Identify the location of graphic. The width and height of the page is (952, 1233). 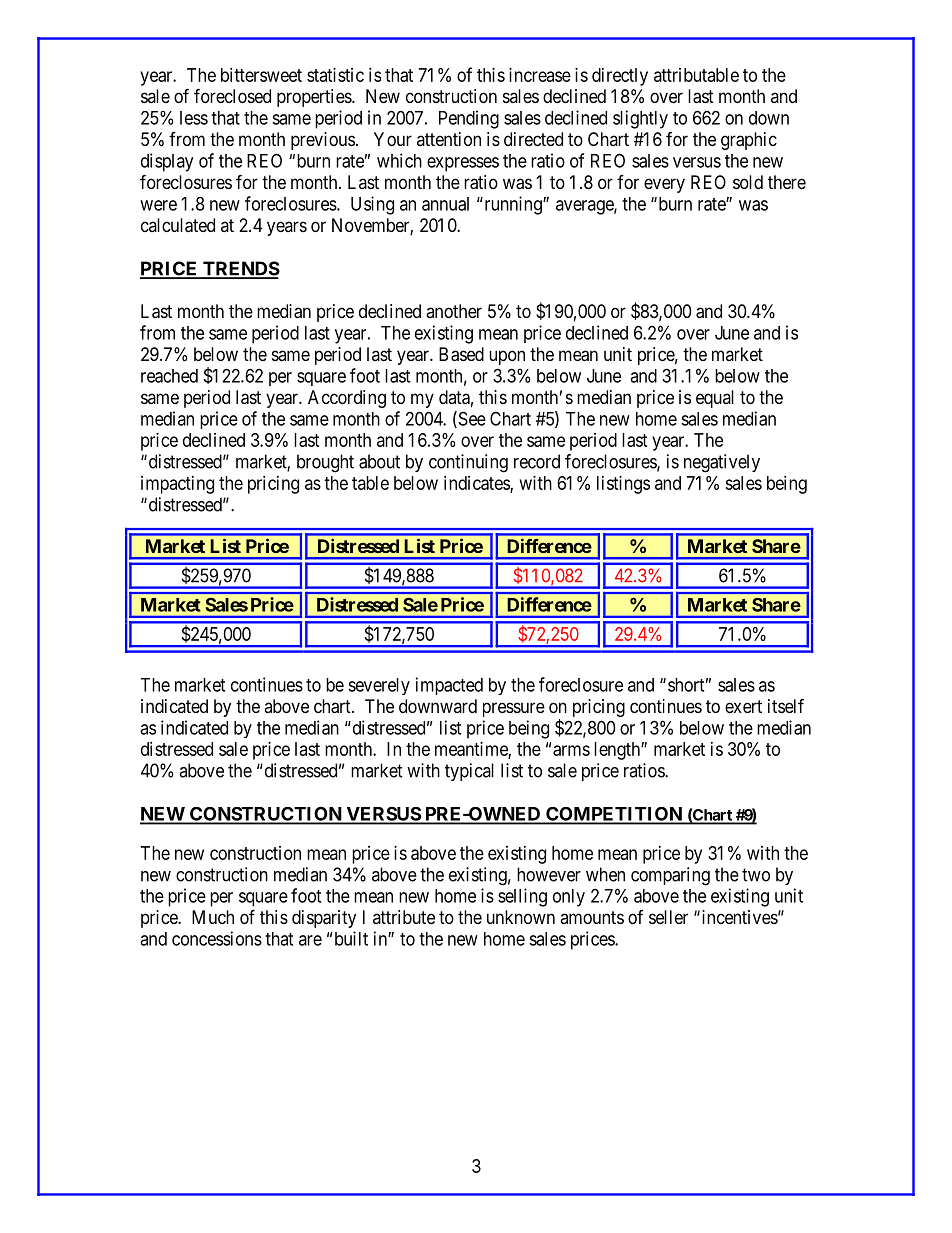
(749, 141).
